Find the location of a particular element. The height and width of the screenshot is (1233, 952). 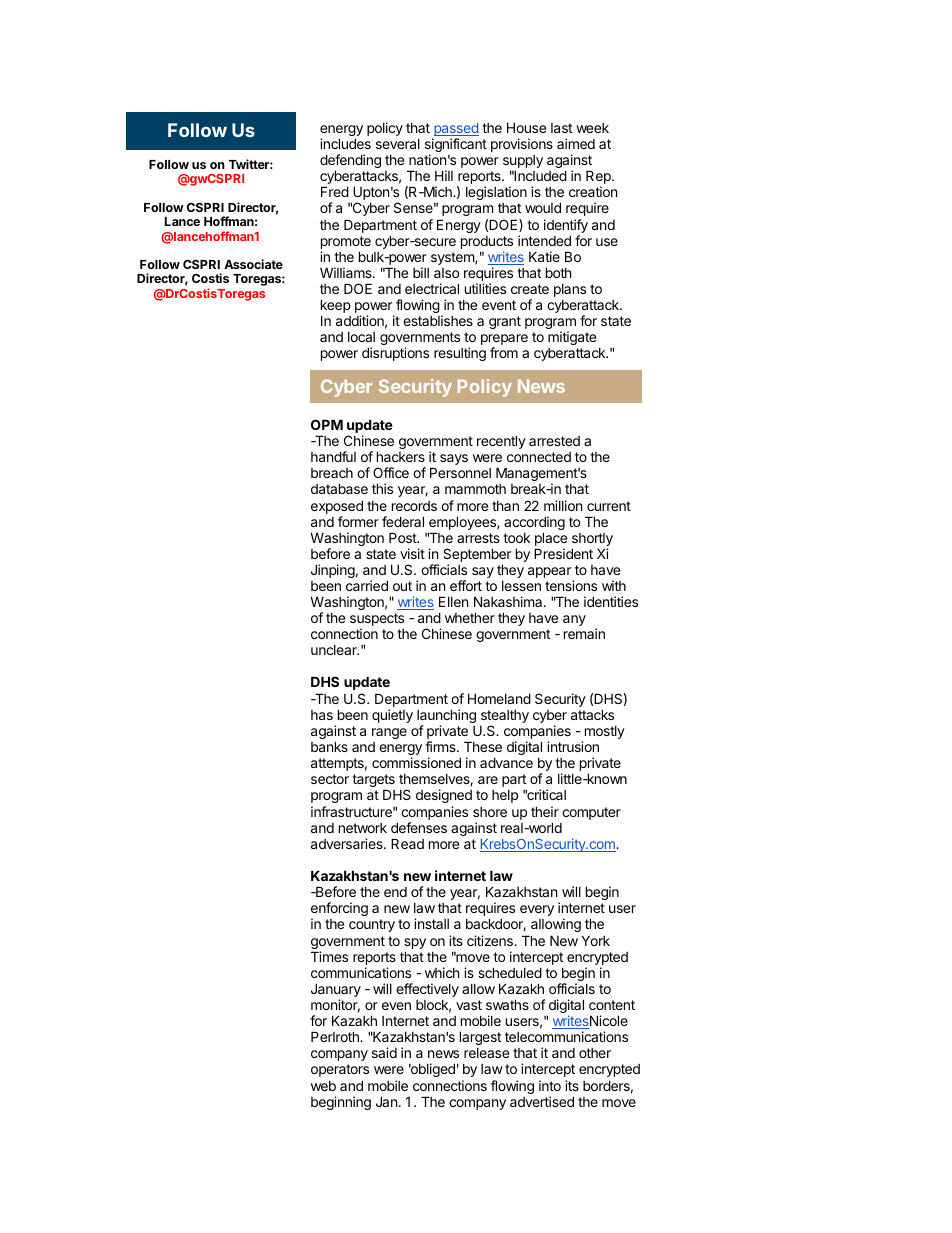

Ellen is located at coordinates (453, 601).
